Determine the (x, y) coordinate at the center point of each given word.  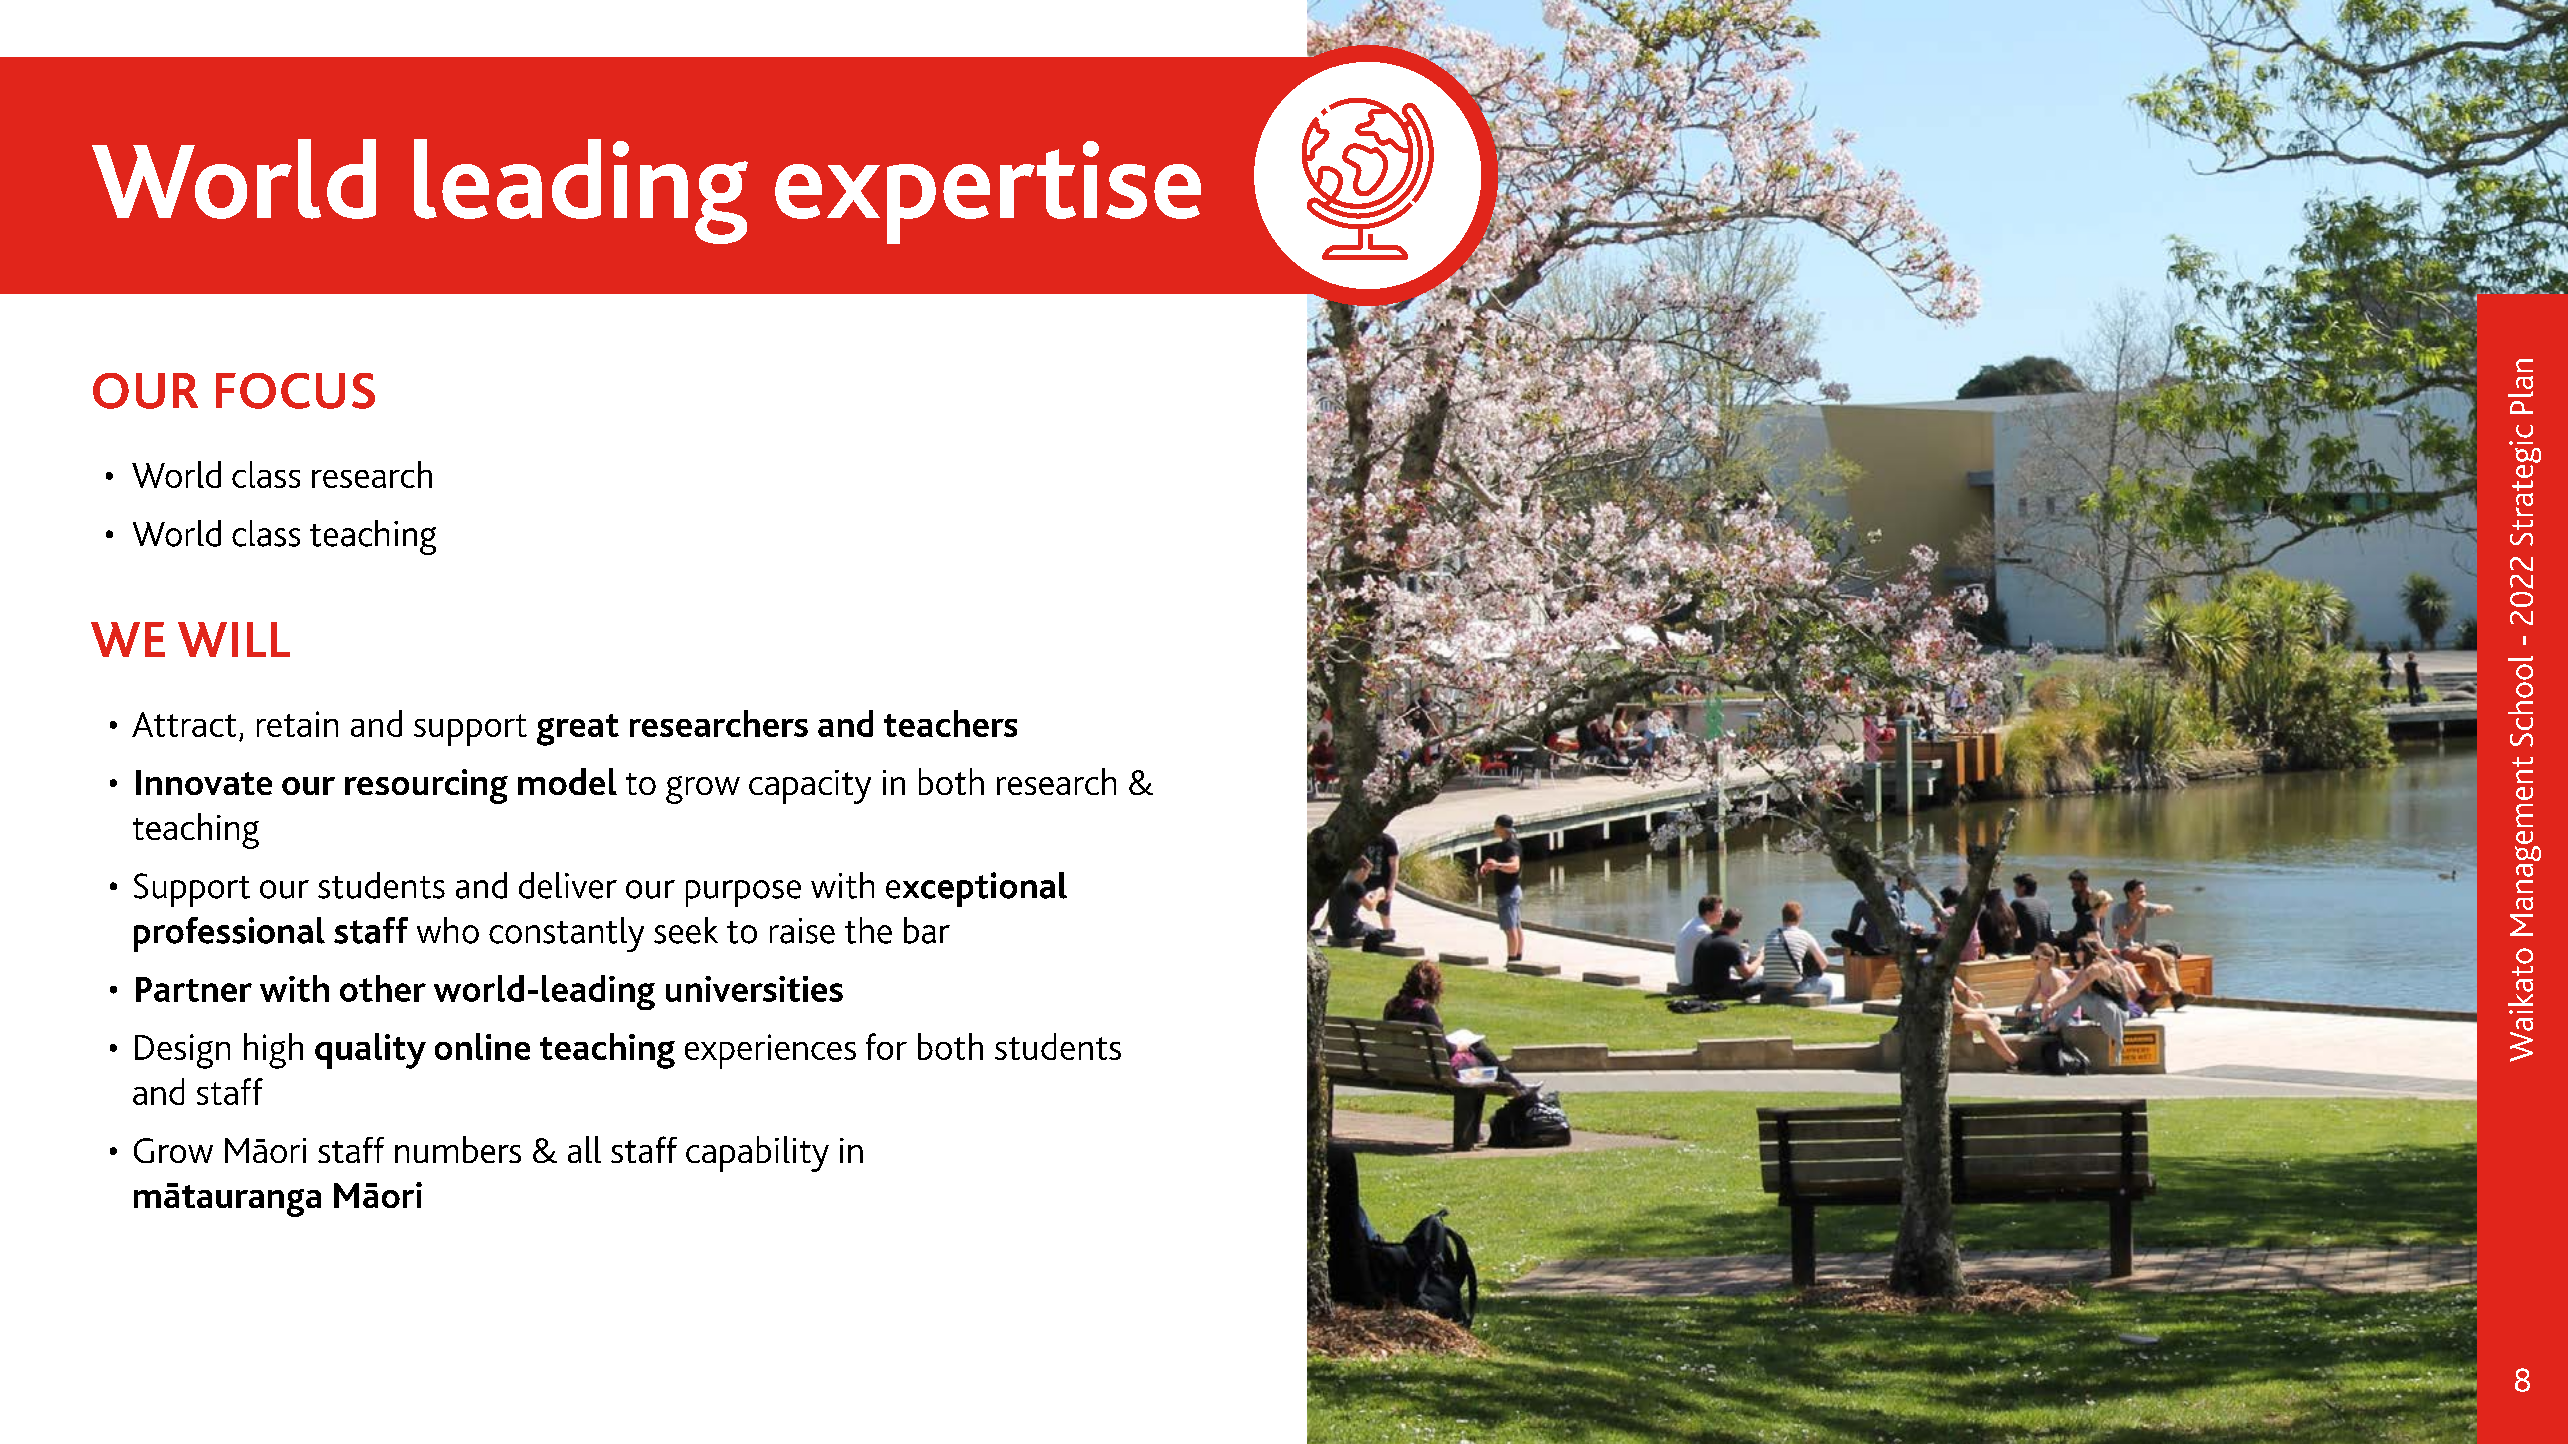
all (584, 1149)
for (886, 1046)
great (578, 730)
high (273, 1051)
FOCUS (295, 391)
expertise (988, 192)
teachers (950, 723)
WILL (234, 639)
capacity (810, 787)
